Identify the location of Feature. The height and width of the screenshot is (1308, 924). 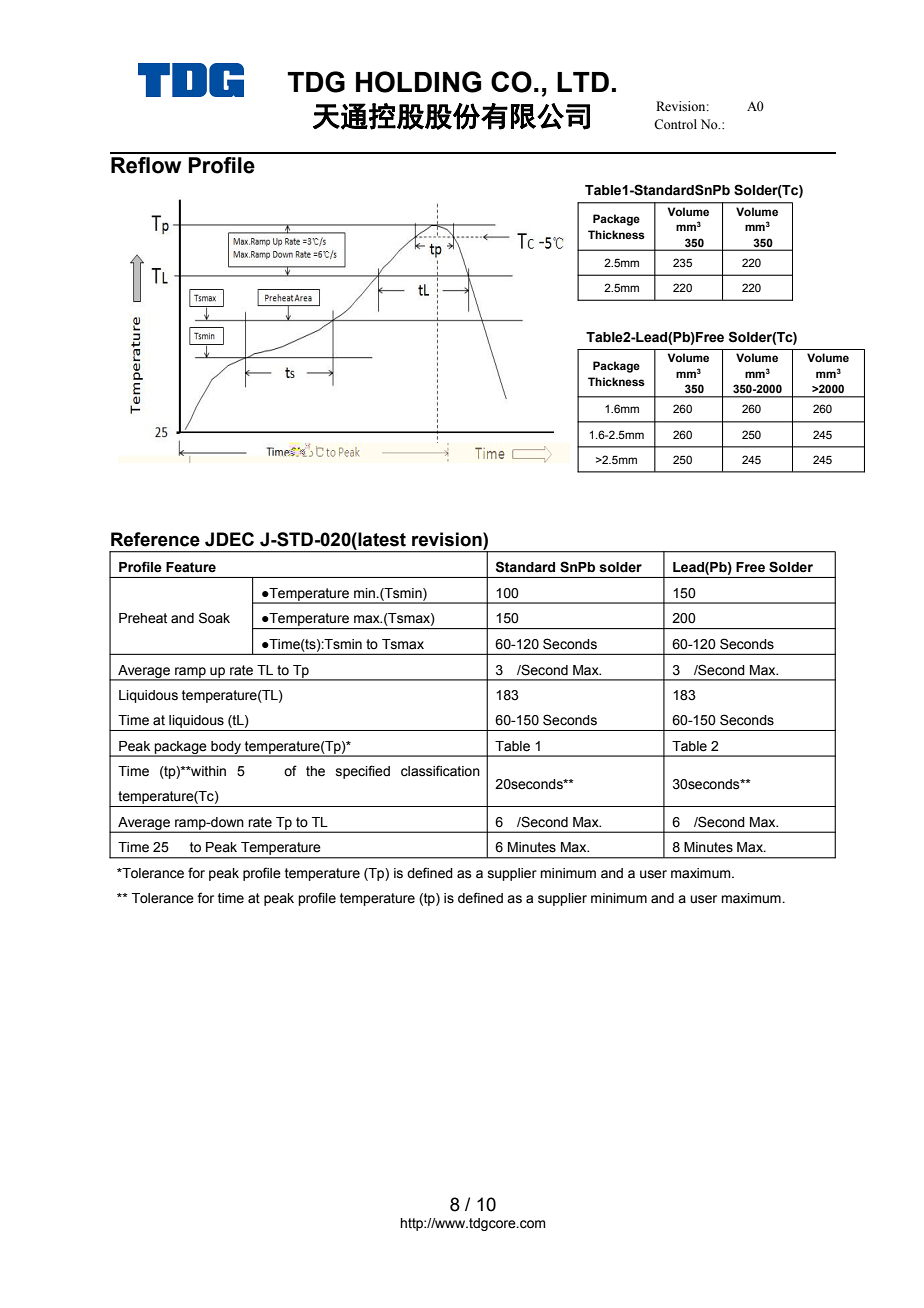
(191, 567).
